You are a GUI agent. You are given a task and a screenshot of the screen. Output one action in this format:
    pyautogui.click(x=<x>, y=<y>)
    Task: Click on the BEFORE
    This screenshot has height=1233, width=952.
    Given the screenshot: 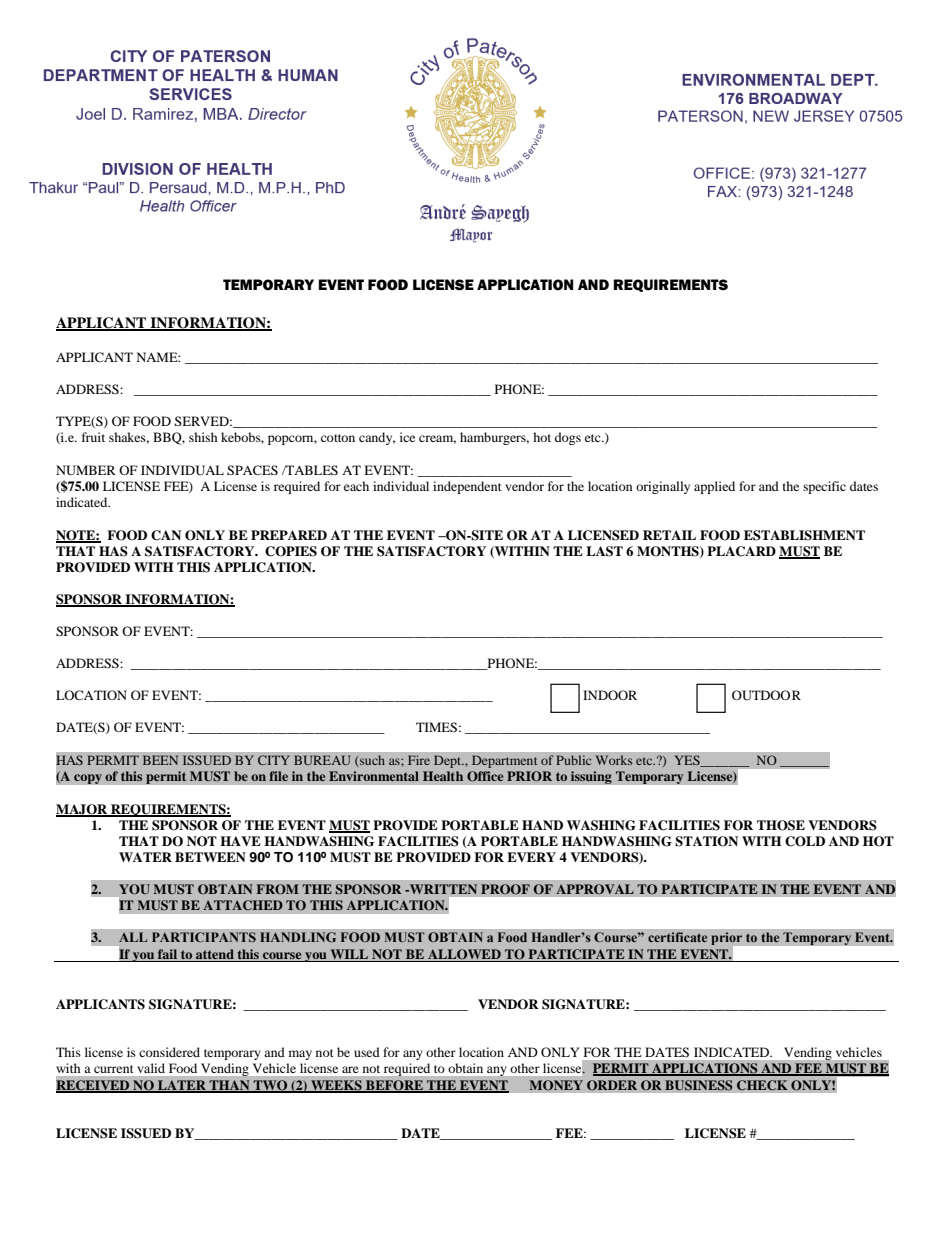 What is the action you would take?
    pyautogui.click(x=395, y=1086)
